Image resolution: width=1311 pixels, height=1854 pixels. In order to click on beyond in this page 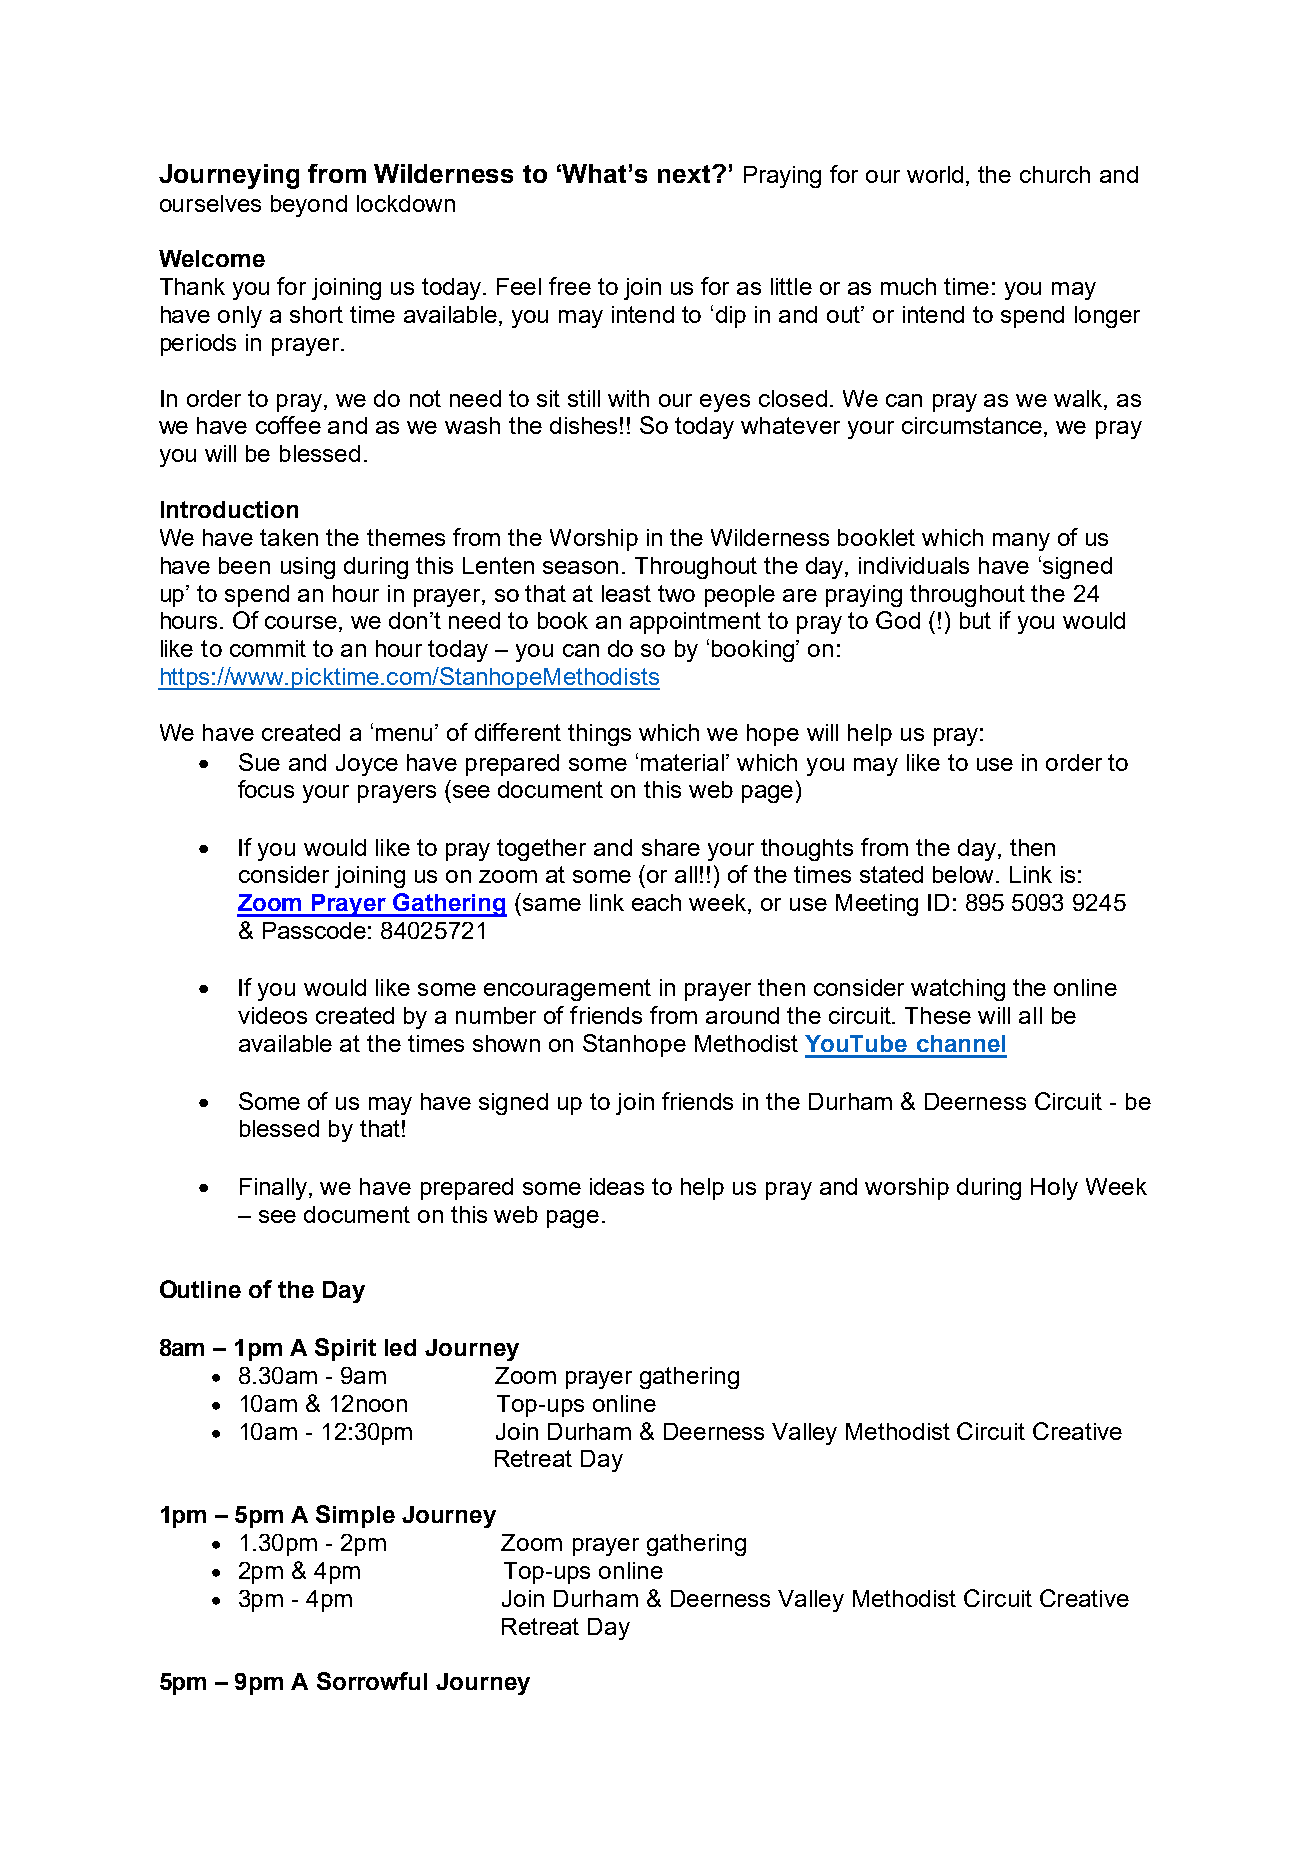, I will do `click(309, 206)`.
